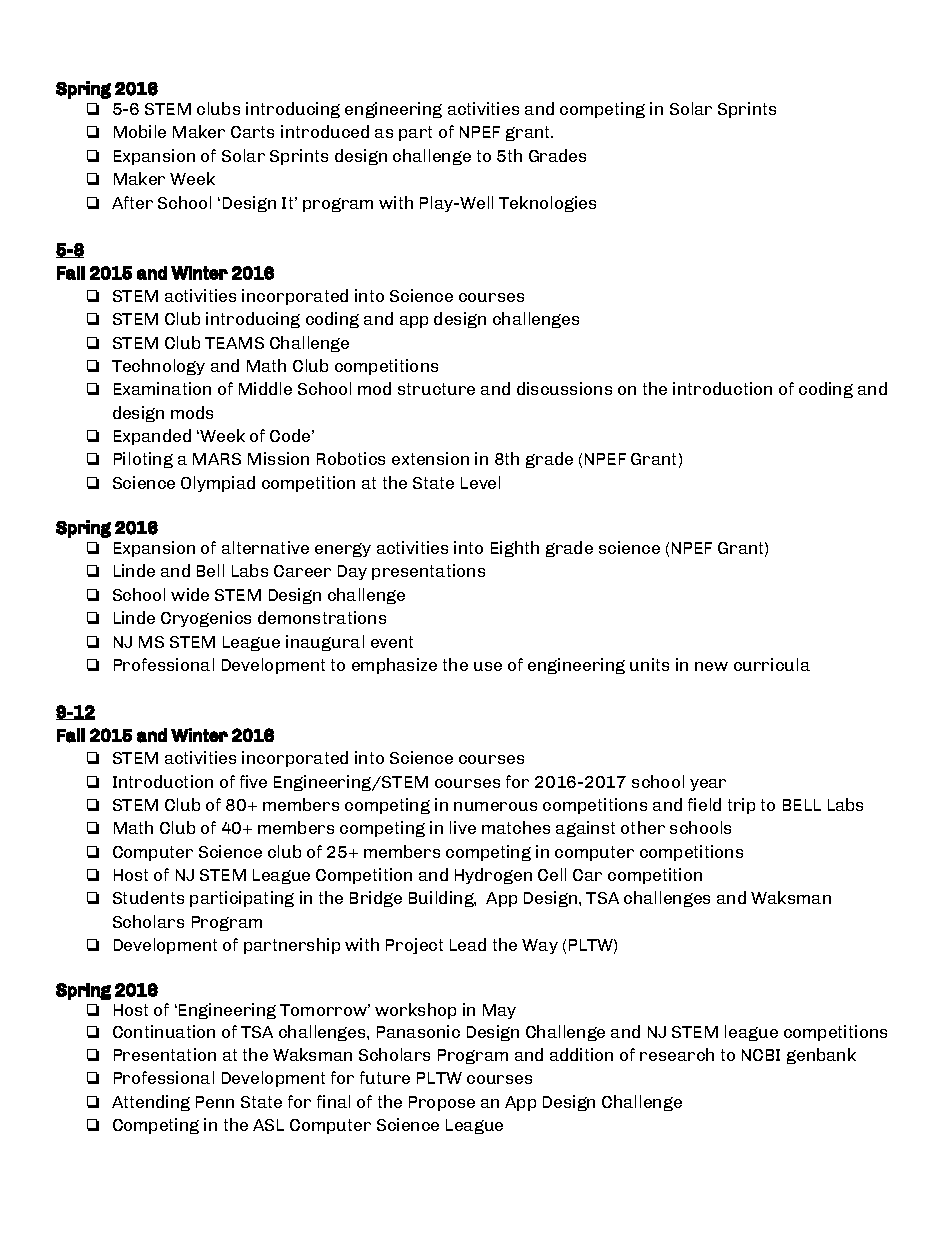 The width and height of the screenshot is (952, 1233). What do you see at coordinates (325, 131) in the screenshot?
I see `introduced` at bounding box center [325, 131].
